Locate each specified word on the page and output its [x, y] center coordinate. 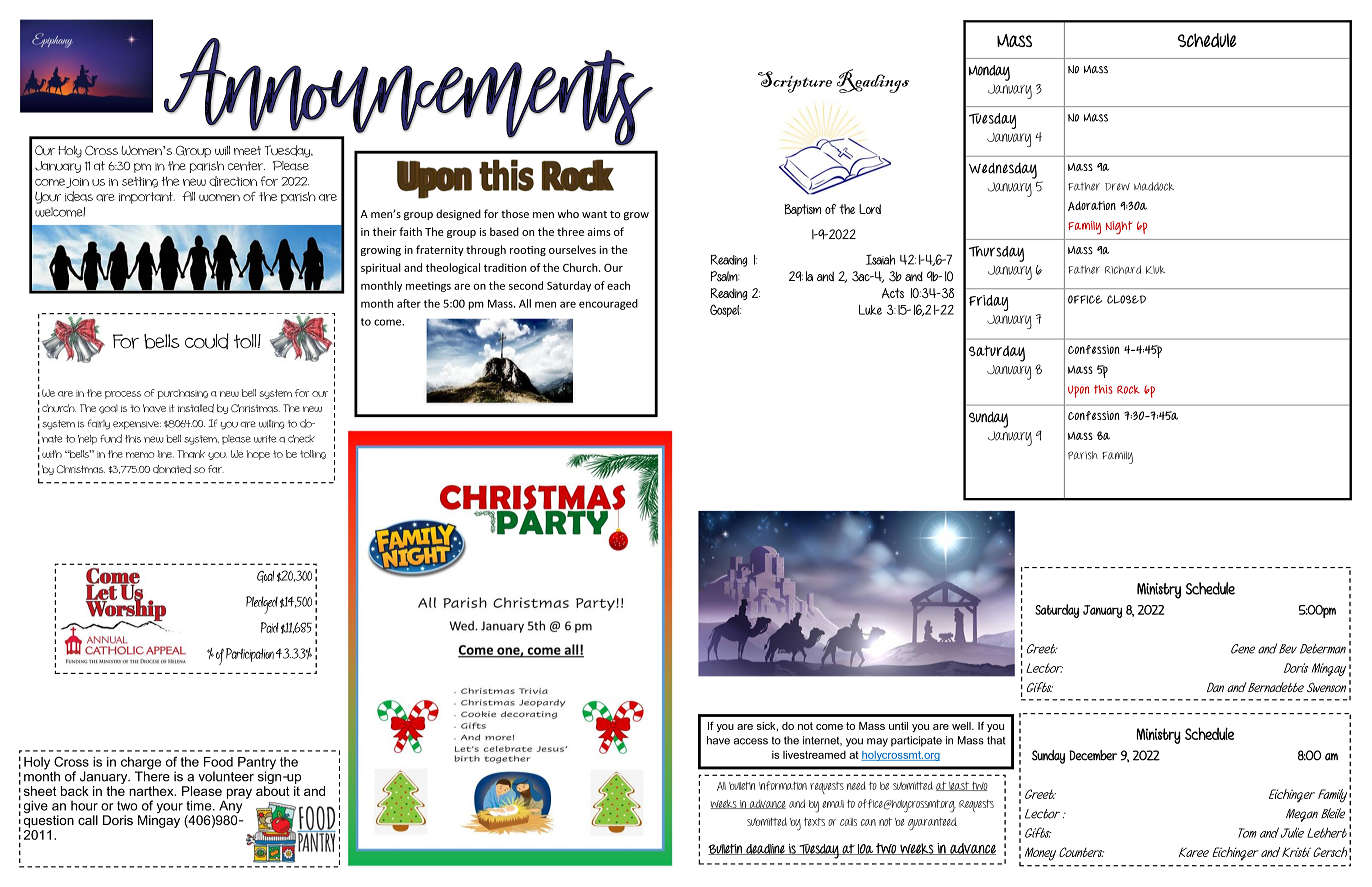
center [246, 166]
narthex [152, 791]
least [959, 786]
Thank [191, 454]
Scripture [795, 82]
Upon [1079, 391]
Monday [989, 73]
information [783, 785]
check [301, 439]
